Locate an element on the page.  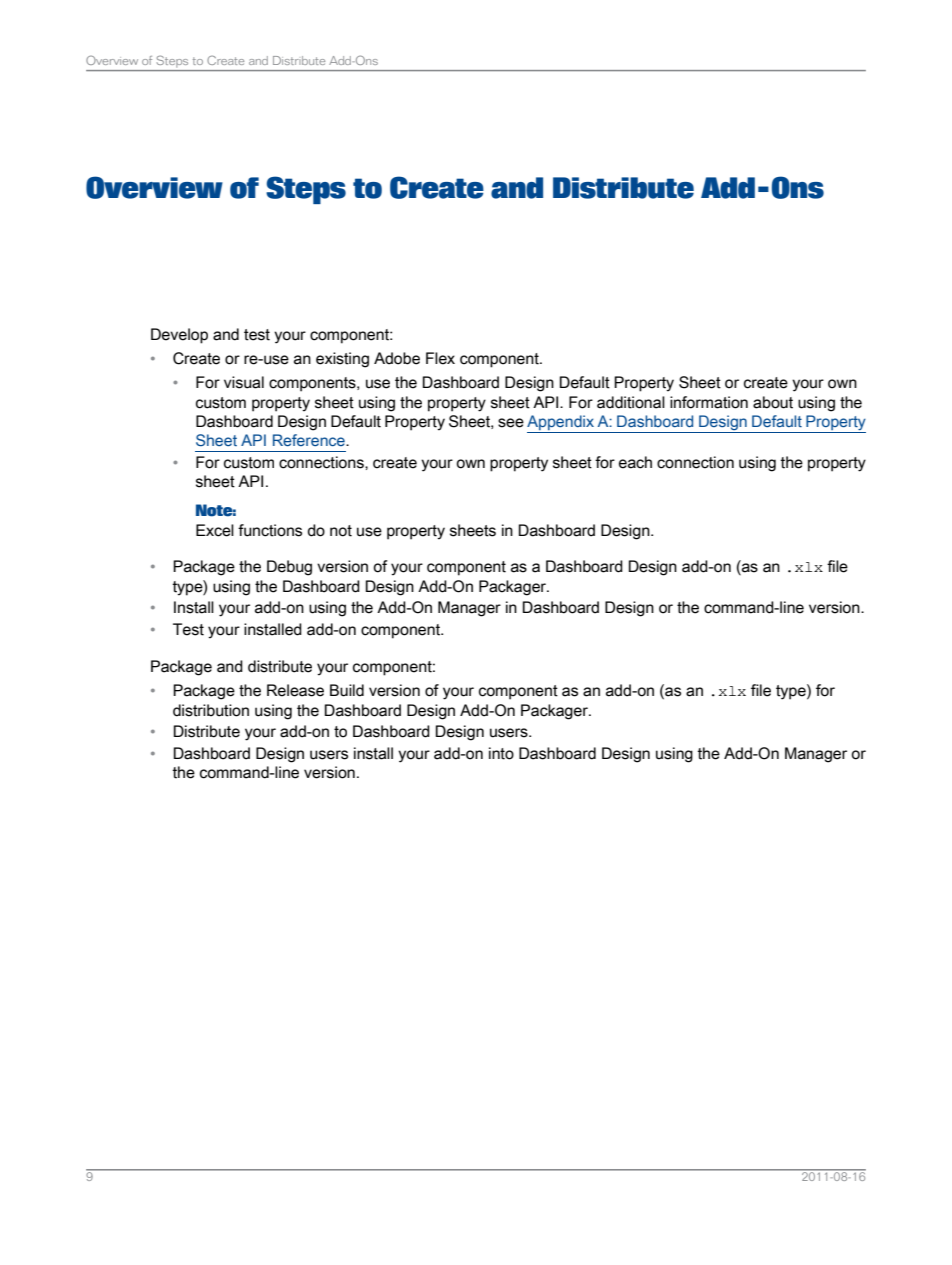
into is located at coordinates (501, 753).
